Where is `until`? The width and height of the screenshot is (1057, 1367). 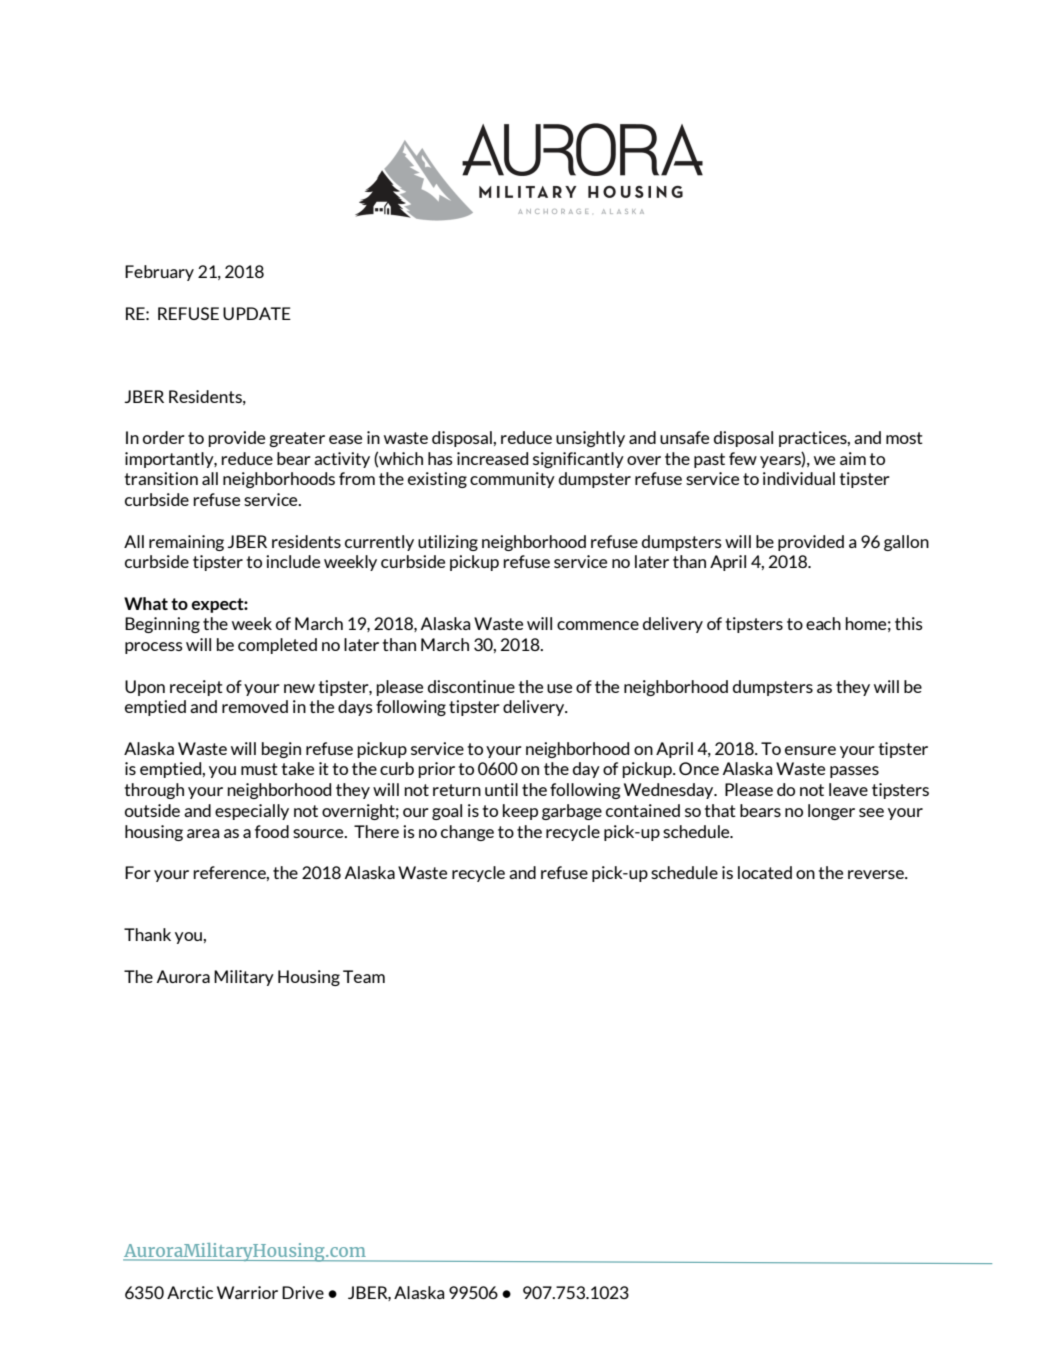
until is located at coordinates (501, 789).
